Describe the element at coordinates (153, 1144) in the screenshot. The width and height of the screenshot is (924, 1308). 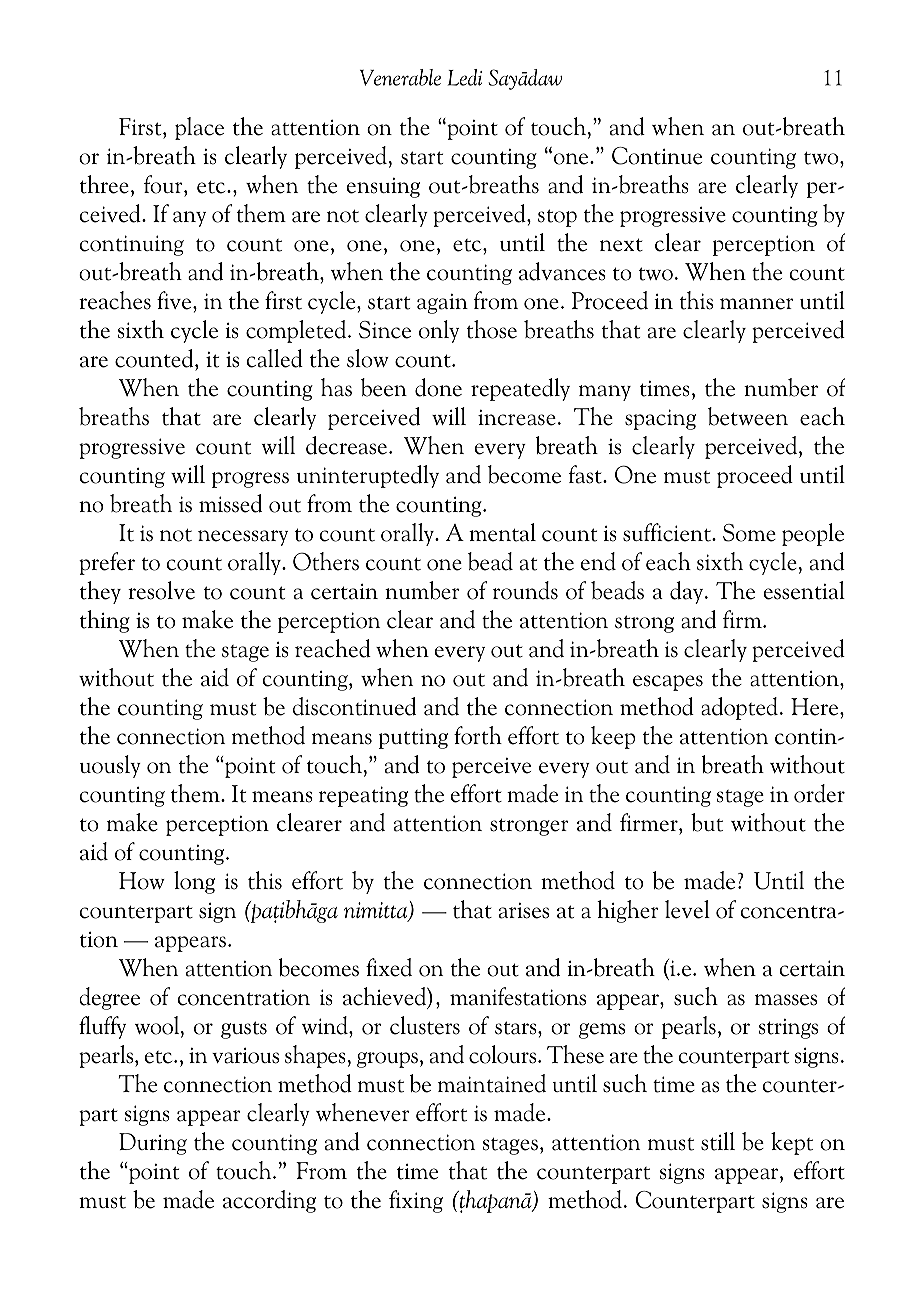
I see `During` at that location.
